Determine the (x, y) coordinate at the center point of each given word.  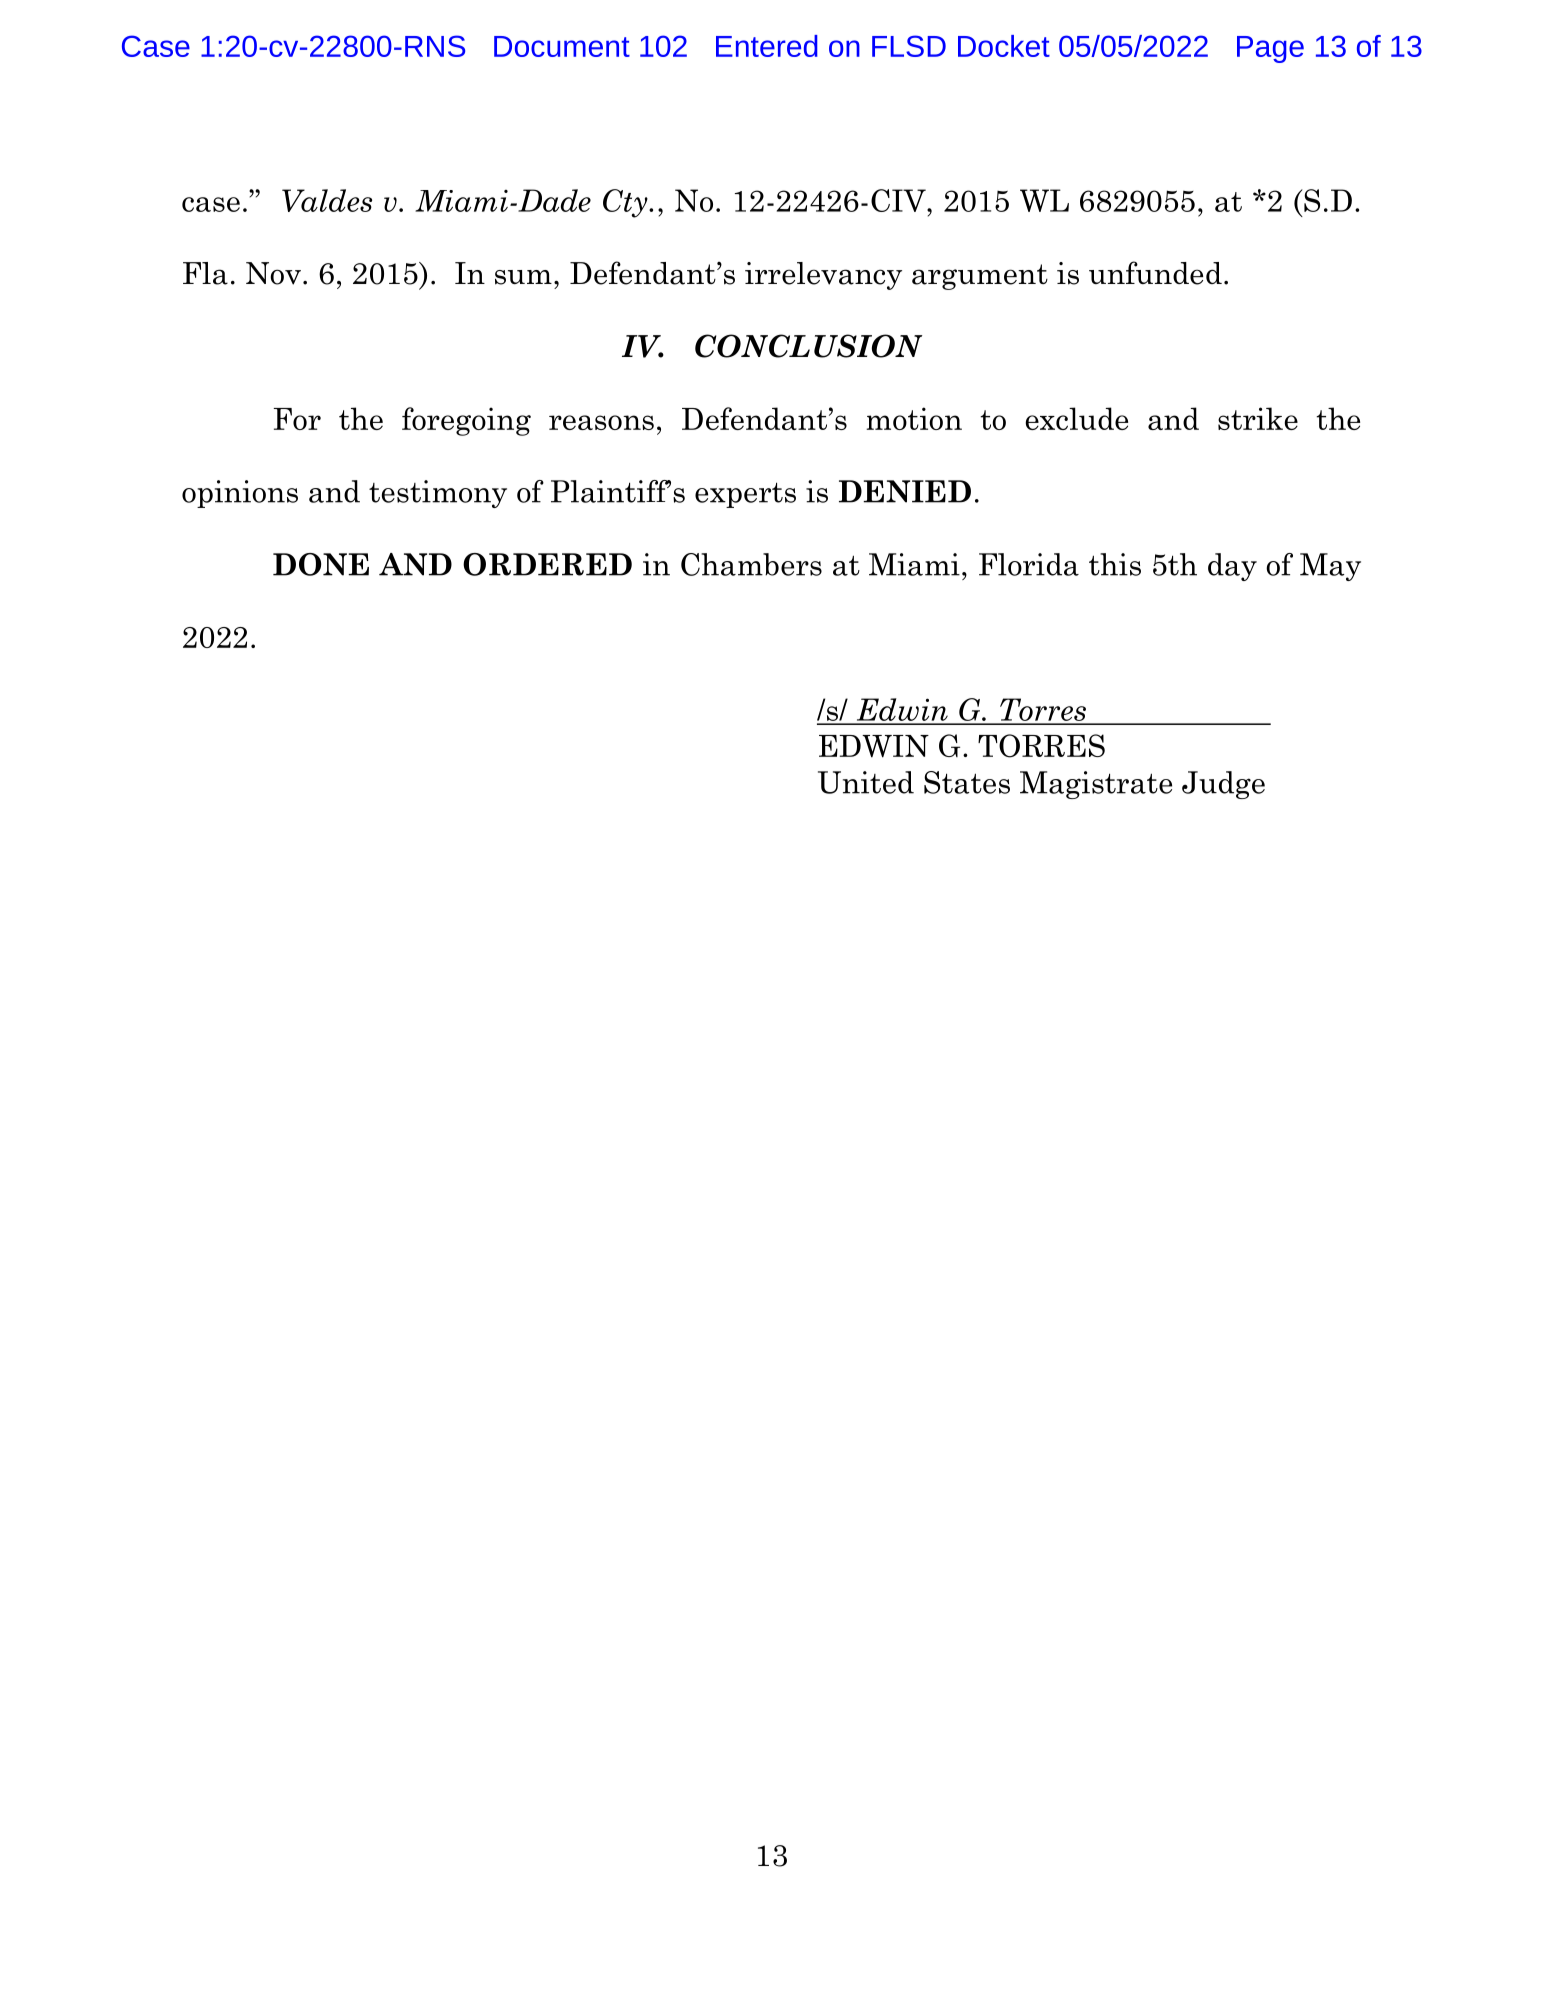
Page (1270, 49)
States (967, 782)
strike (1258, 418)
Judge (1223, 785)
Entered (767, 46)
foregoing (466, 421)
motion (914, 418)
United (866, 782)
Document (562, 46)
